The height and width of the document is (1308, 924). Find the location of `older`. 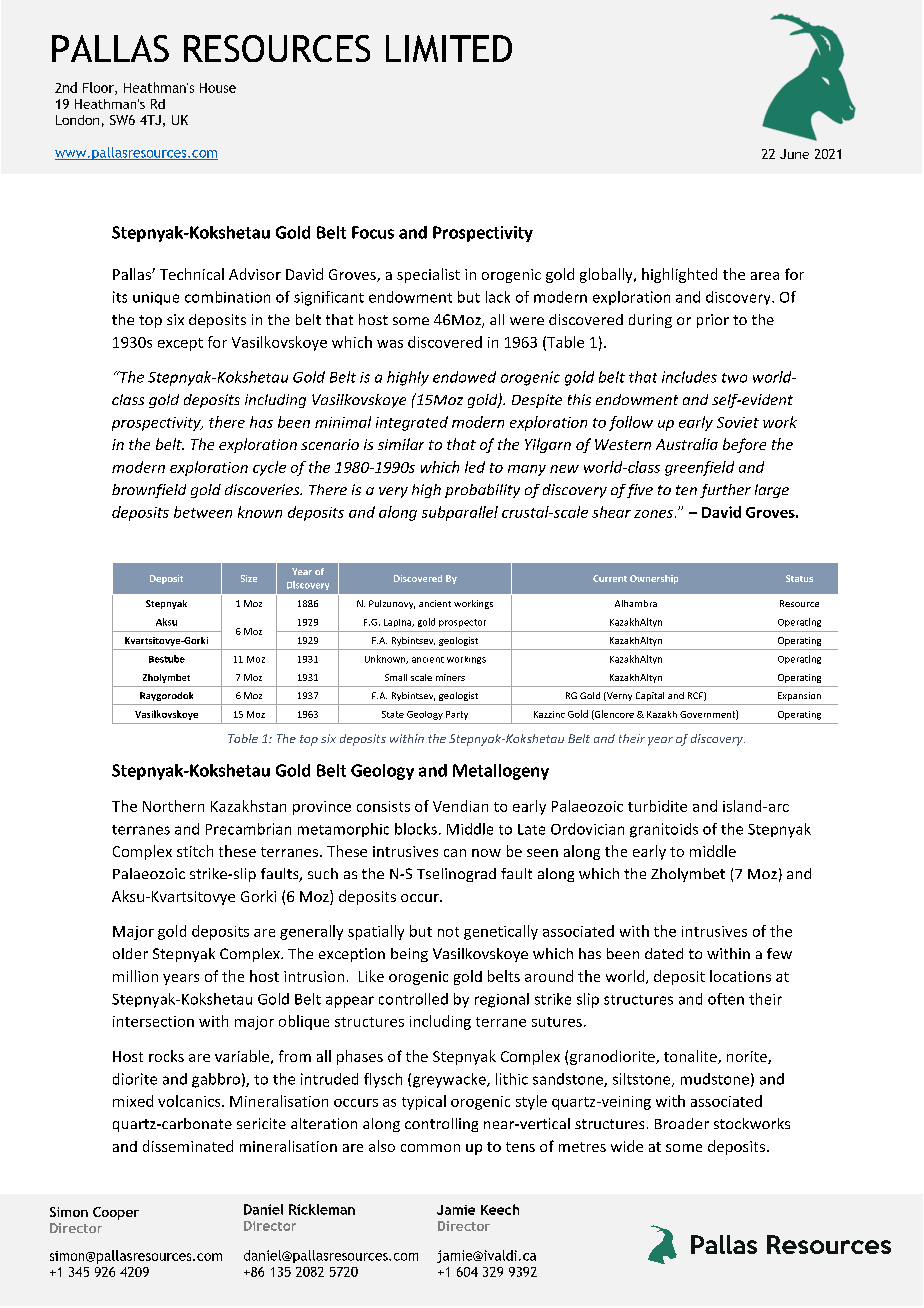

older is located at coordinates (130, 953).
